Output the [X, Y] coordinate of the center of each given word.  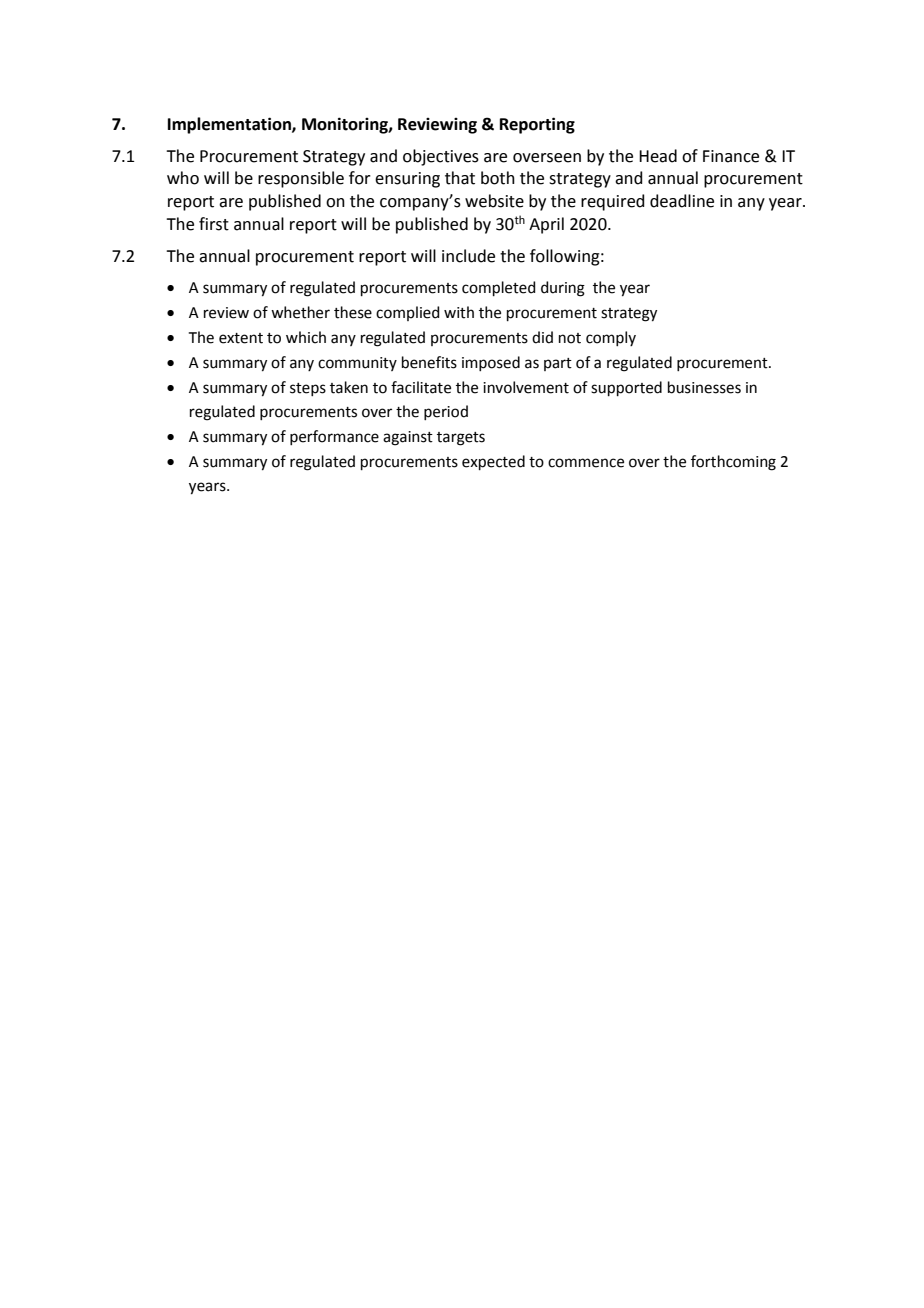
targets [461, 439]
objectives [441, 157]
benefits [429, 362]
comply [611, 338]
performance [334, 437]
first [214, 224]
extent [241, 338]
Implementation [230, 125]
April [546, 225]
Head [658, 156]
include [468, 256]
